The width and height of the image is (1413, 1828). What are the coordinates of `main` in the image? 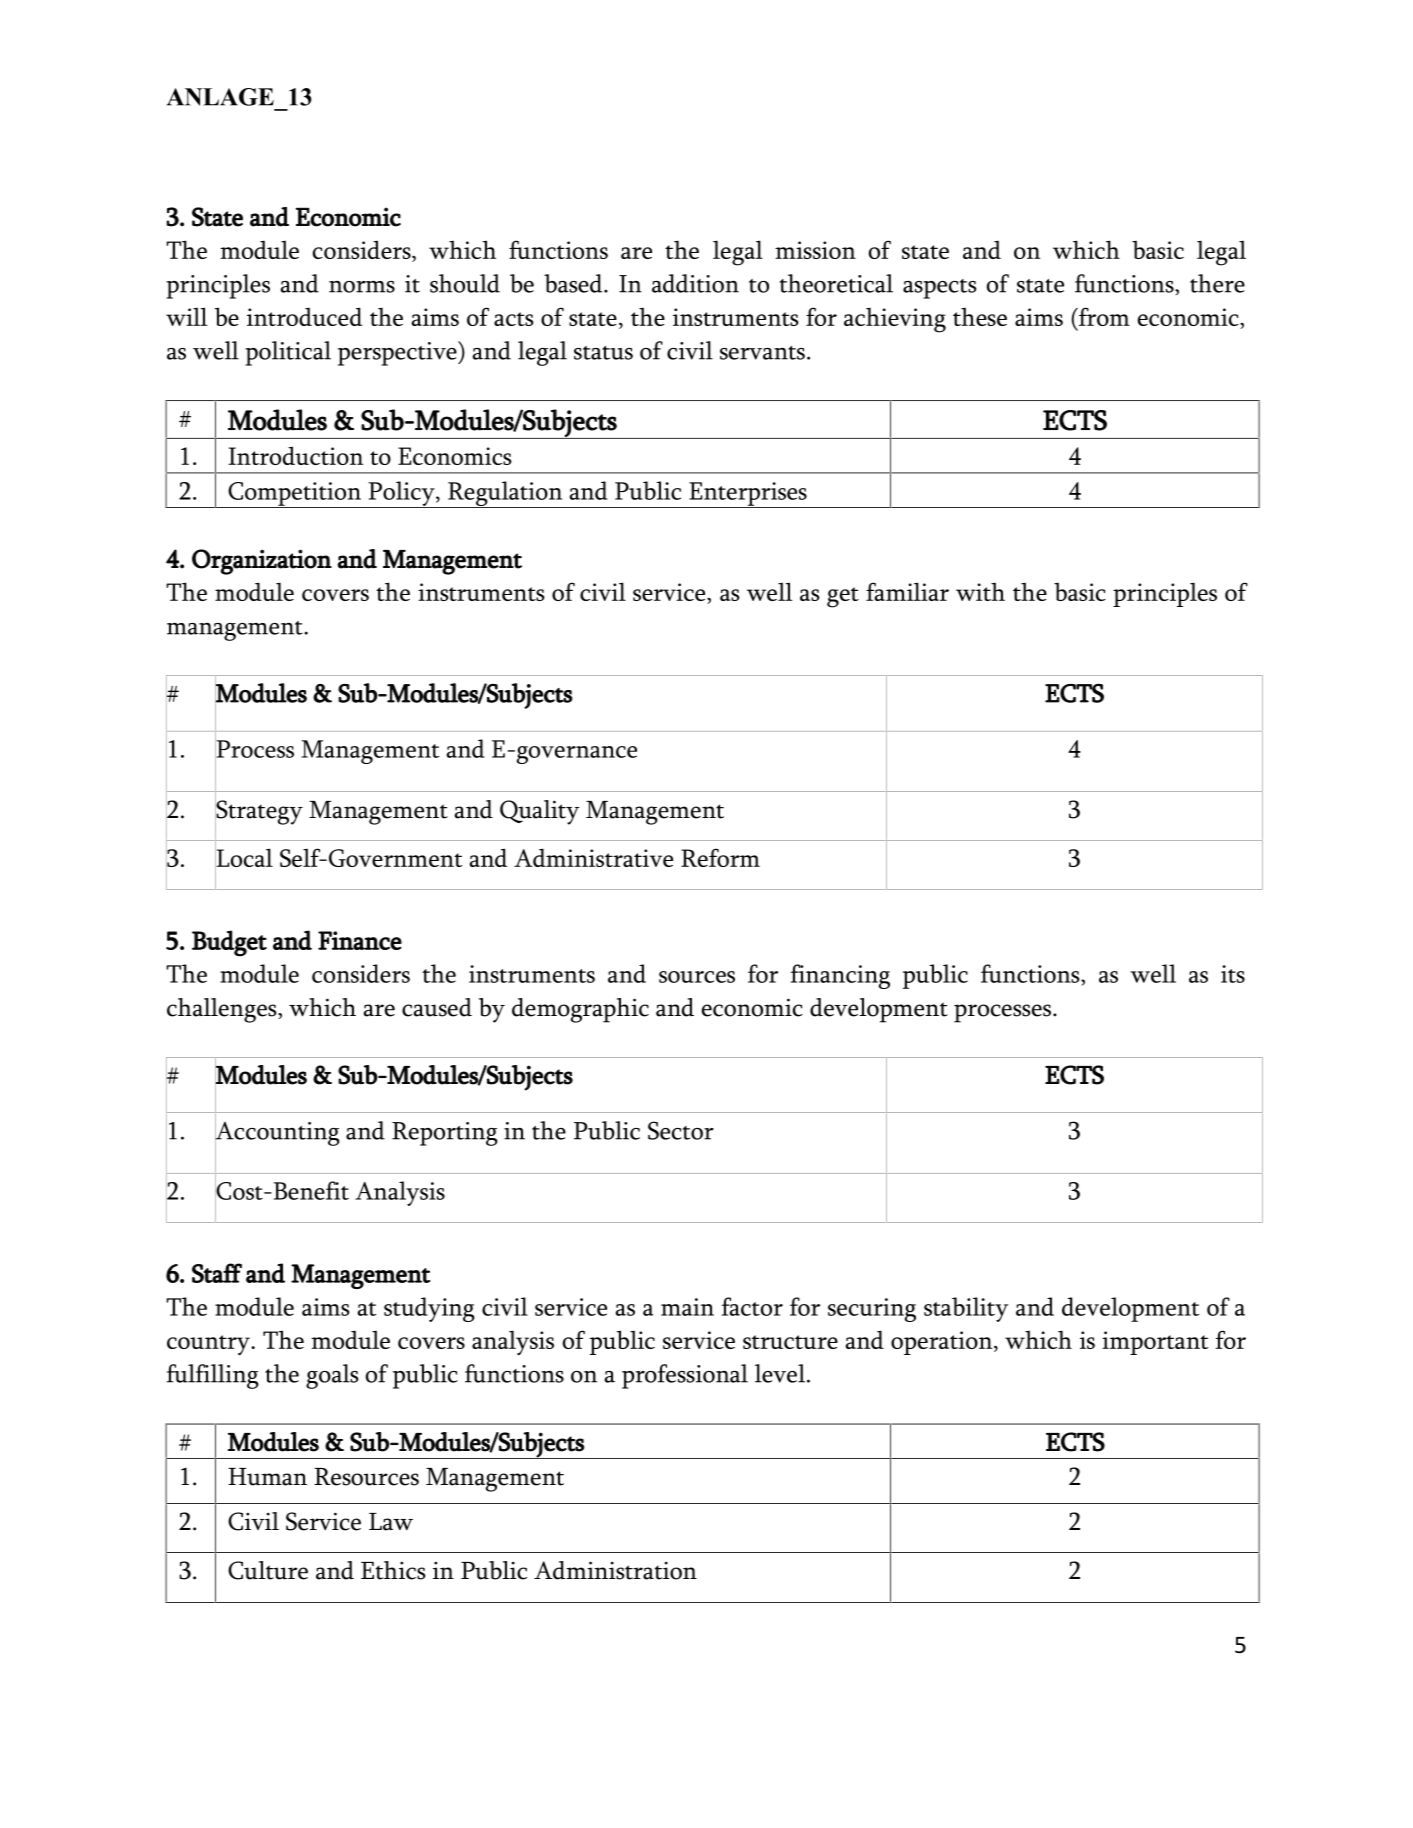 It's located at (687, 1307).
